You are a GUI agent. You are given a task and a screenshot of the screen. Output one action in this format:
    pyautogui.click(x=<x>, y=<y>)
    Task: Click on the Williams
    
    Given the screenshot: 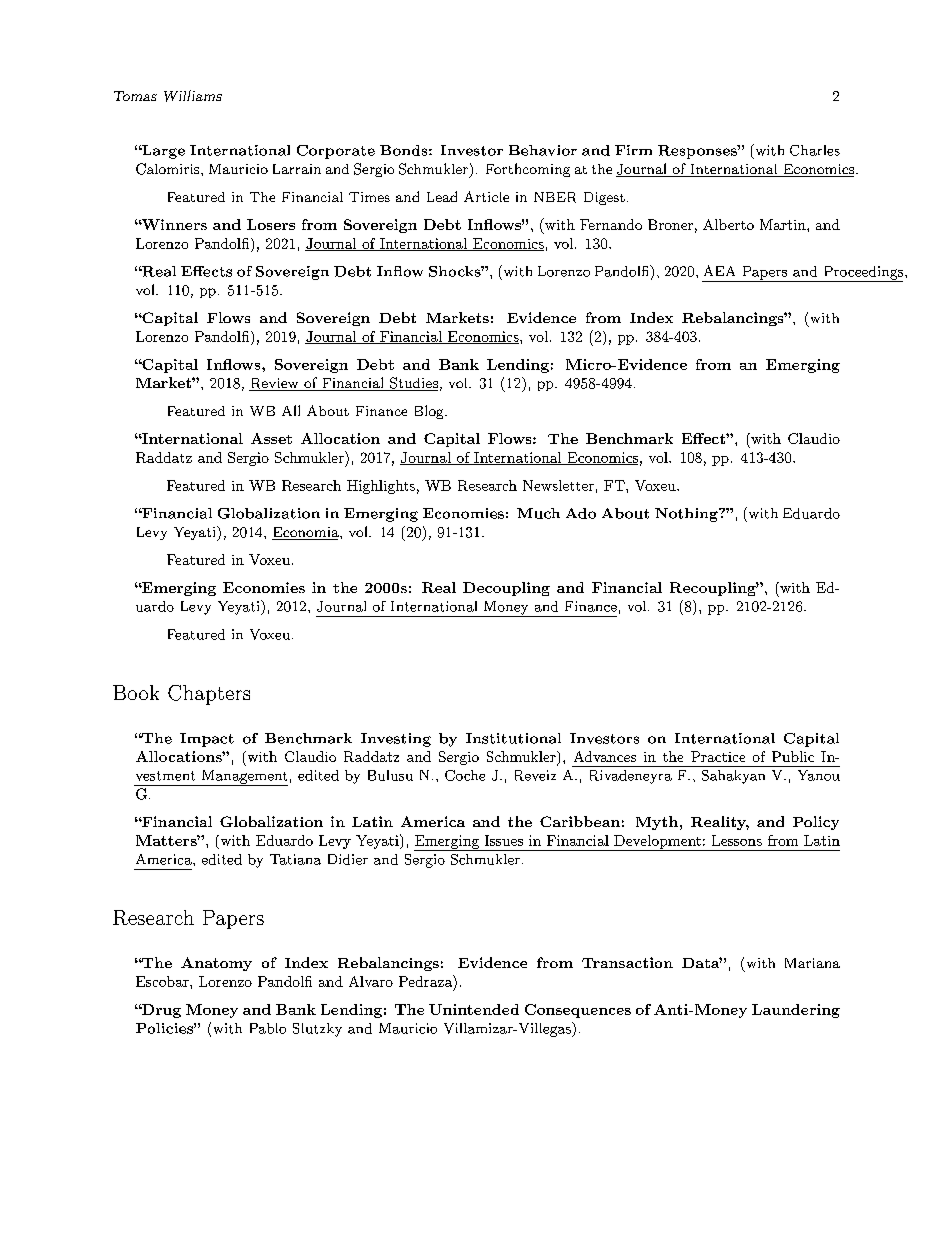 What is the action you would take?
    pyautogui.click(x=193, y=96)
